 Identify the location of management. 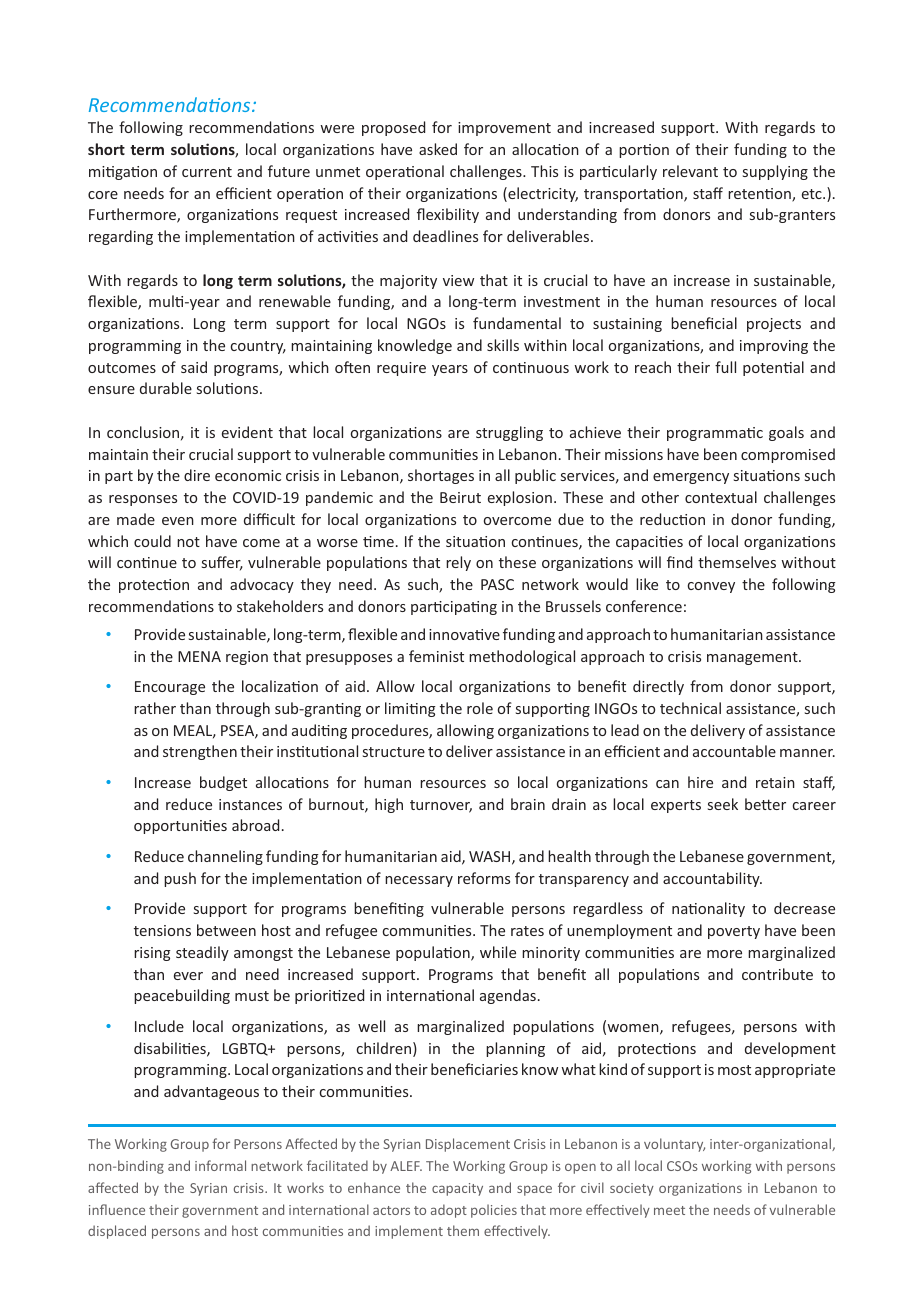
(753, 658).
